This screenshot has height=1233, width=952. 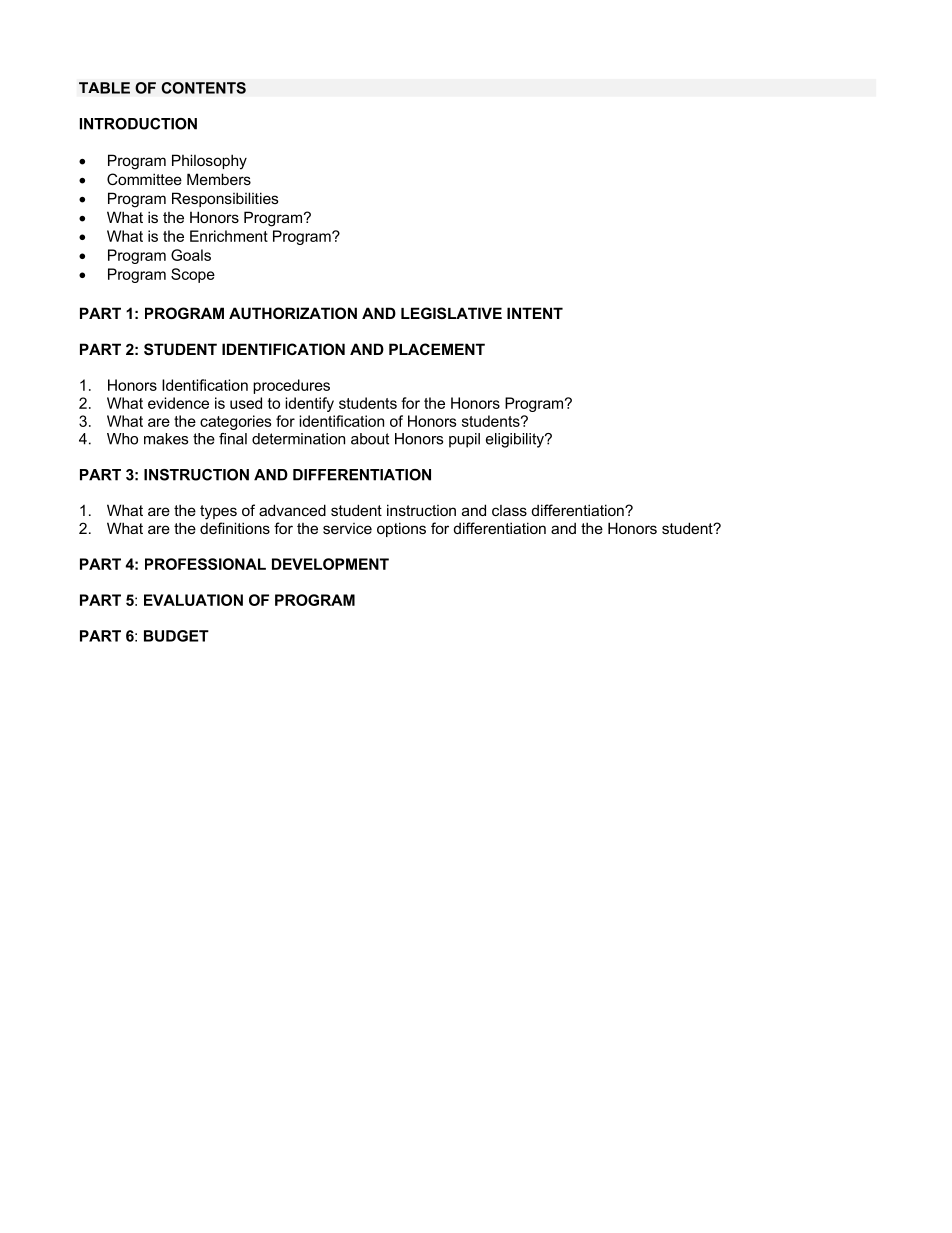 I want to click on LEGISLATIVE, so click(x=451, y=313).
